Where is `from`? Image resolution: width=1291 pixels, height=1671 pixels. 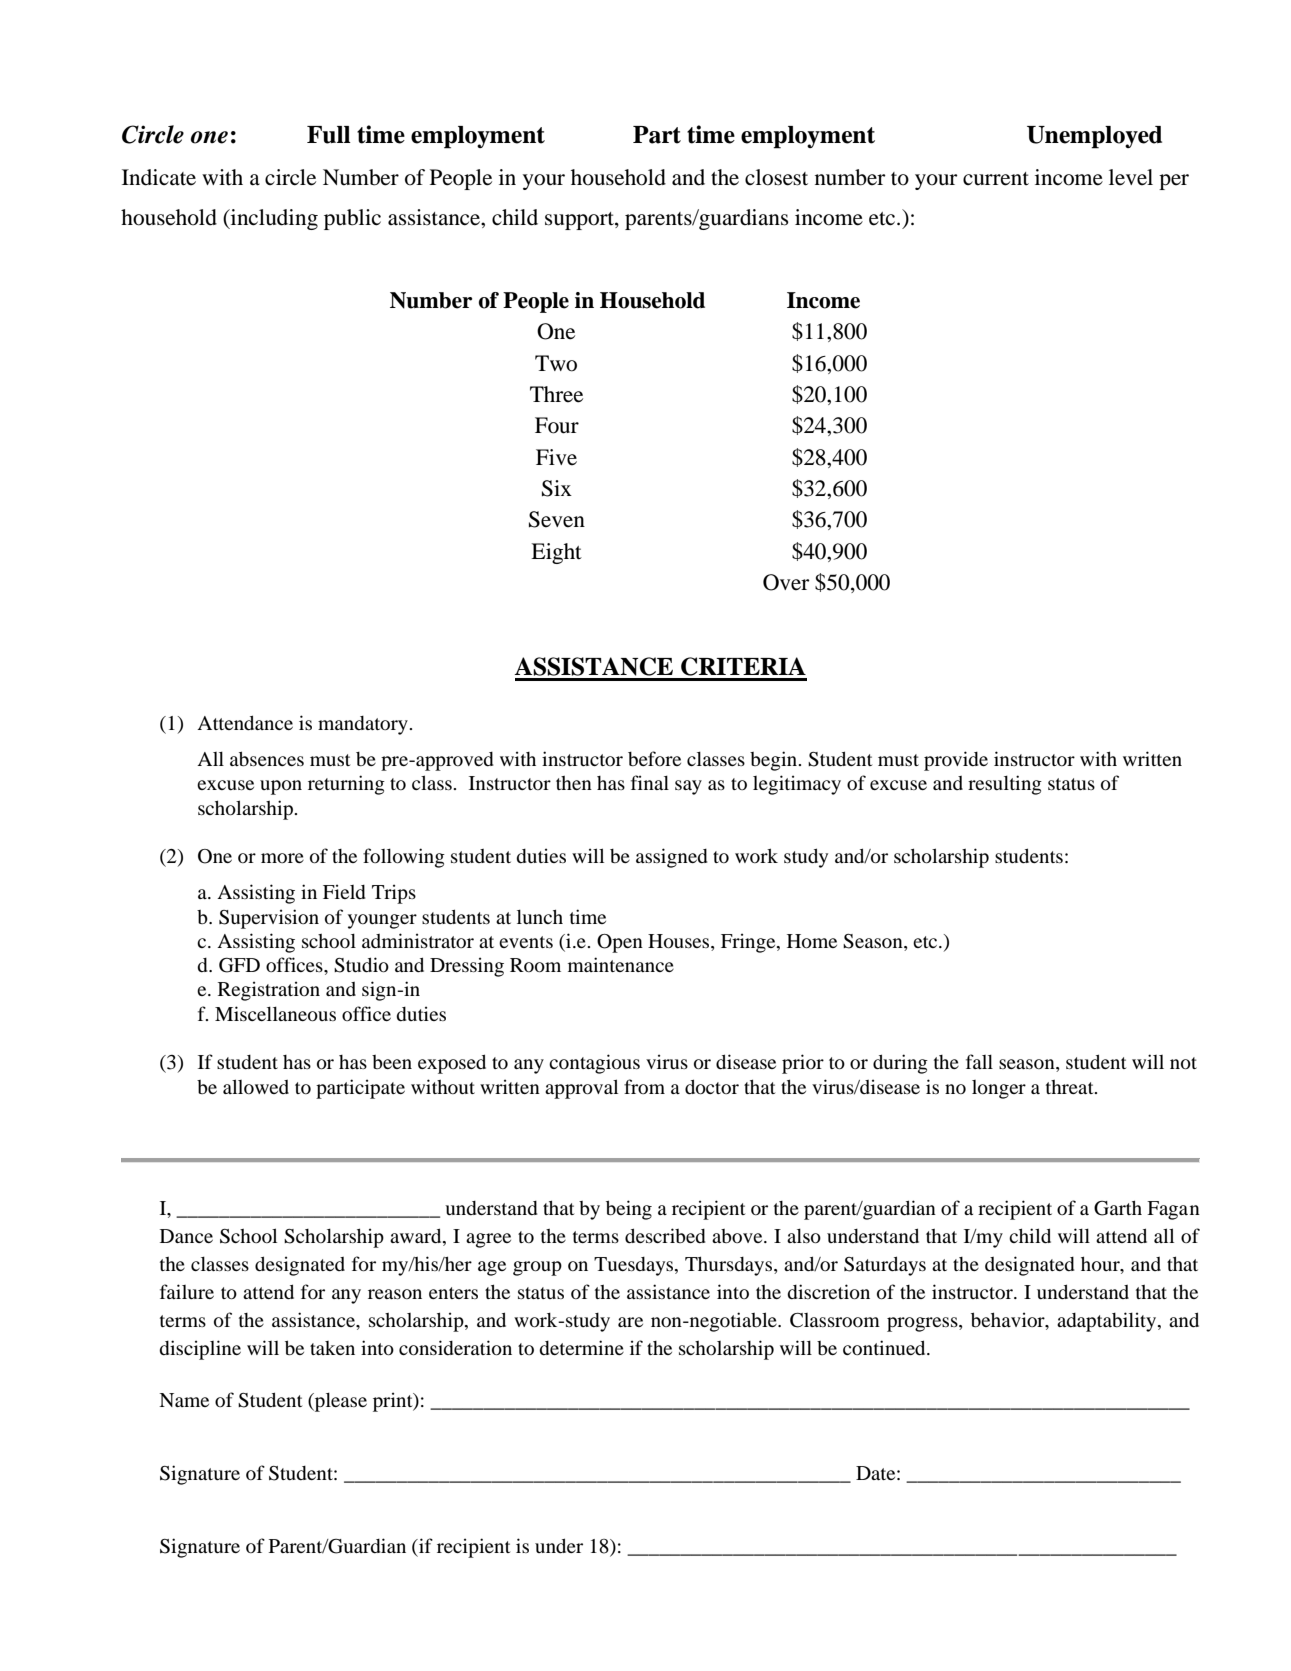 from is located at coordinates (644, 1086).
